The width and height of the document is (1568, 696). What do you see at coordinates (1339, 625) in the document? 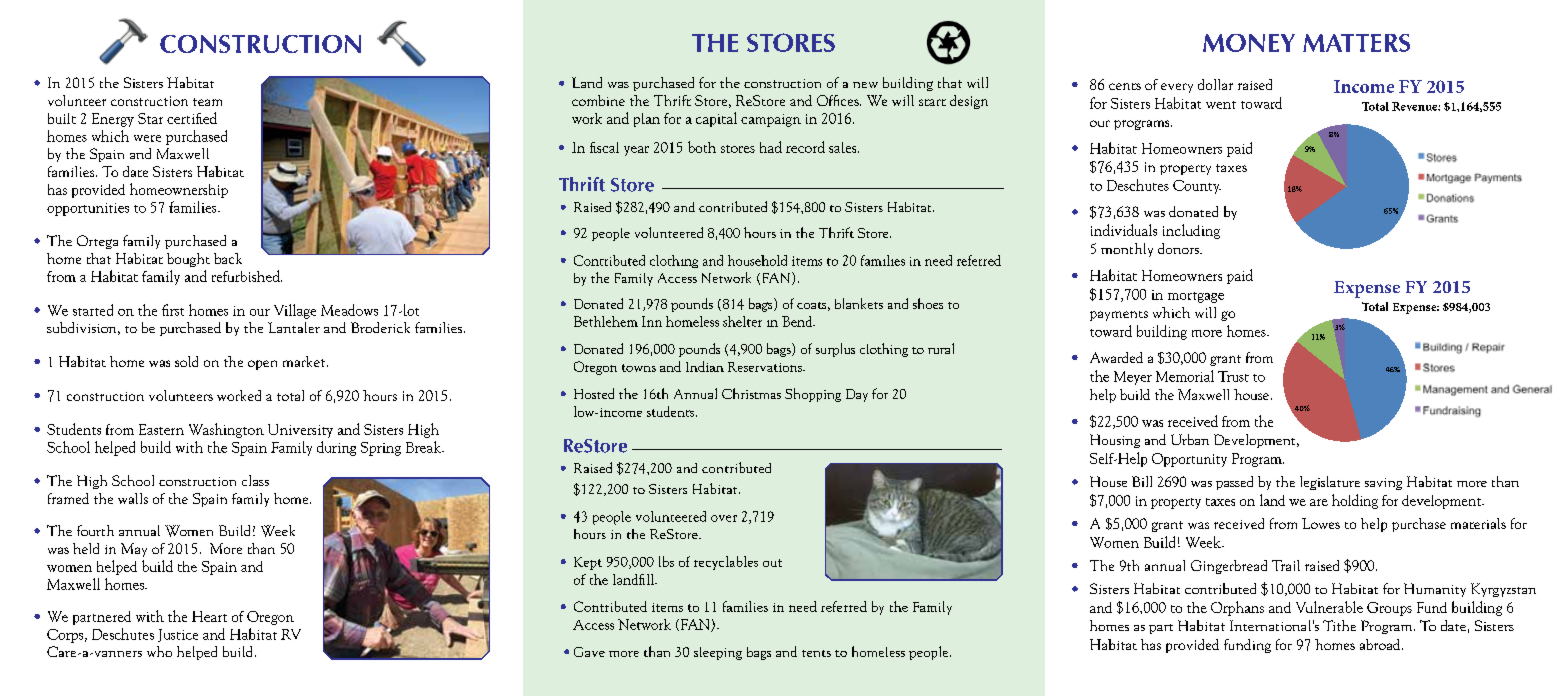
I see `Tithe` at bounding box center [1339, 625].
